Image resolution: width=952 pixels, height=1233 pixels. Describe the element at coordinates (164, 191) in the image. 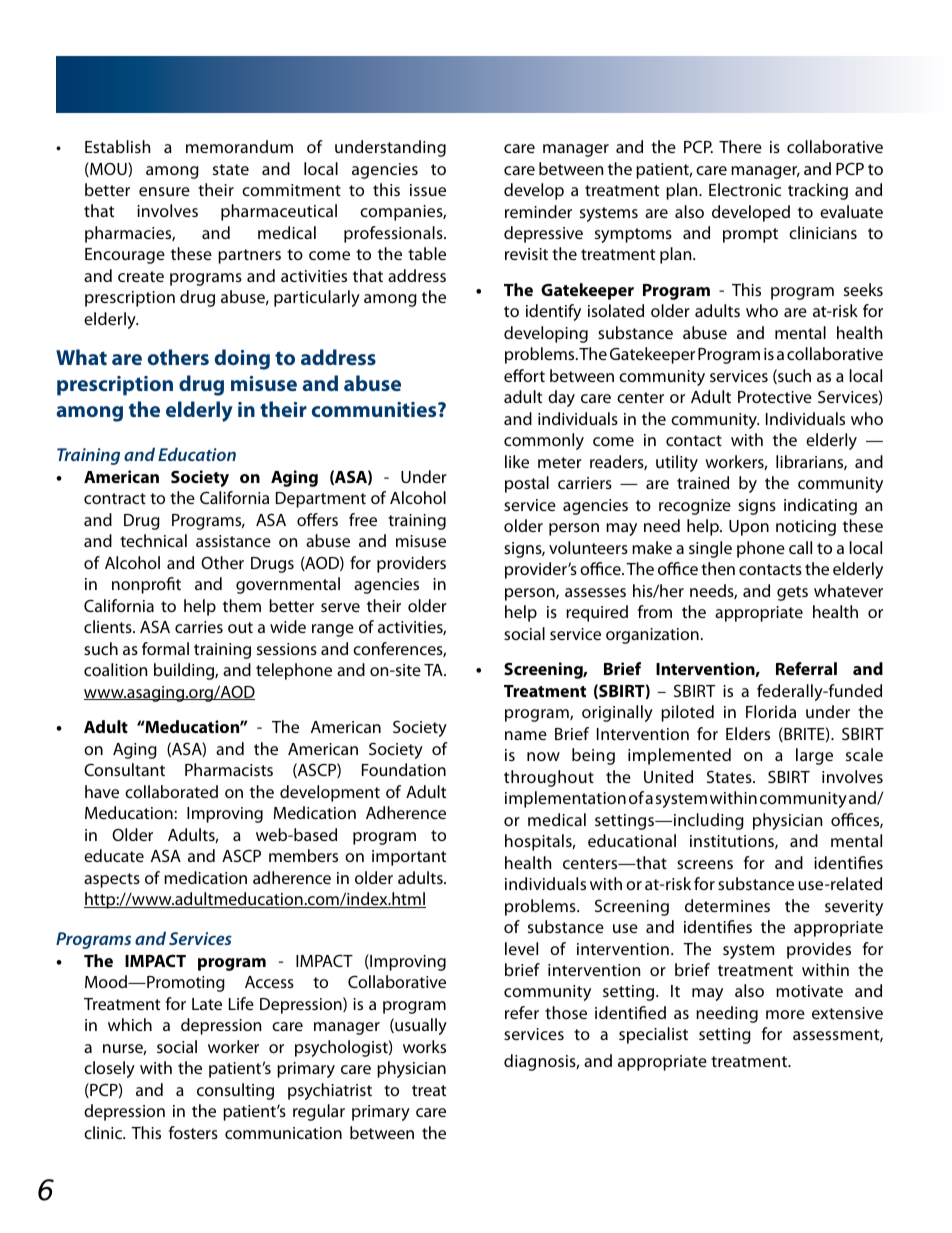

I see `ensure` at that location.
